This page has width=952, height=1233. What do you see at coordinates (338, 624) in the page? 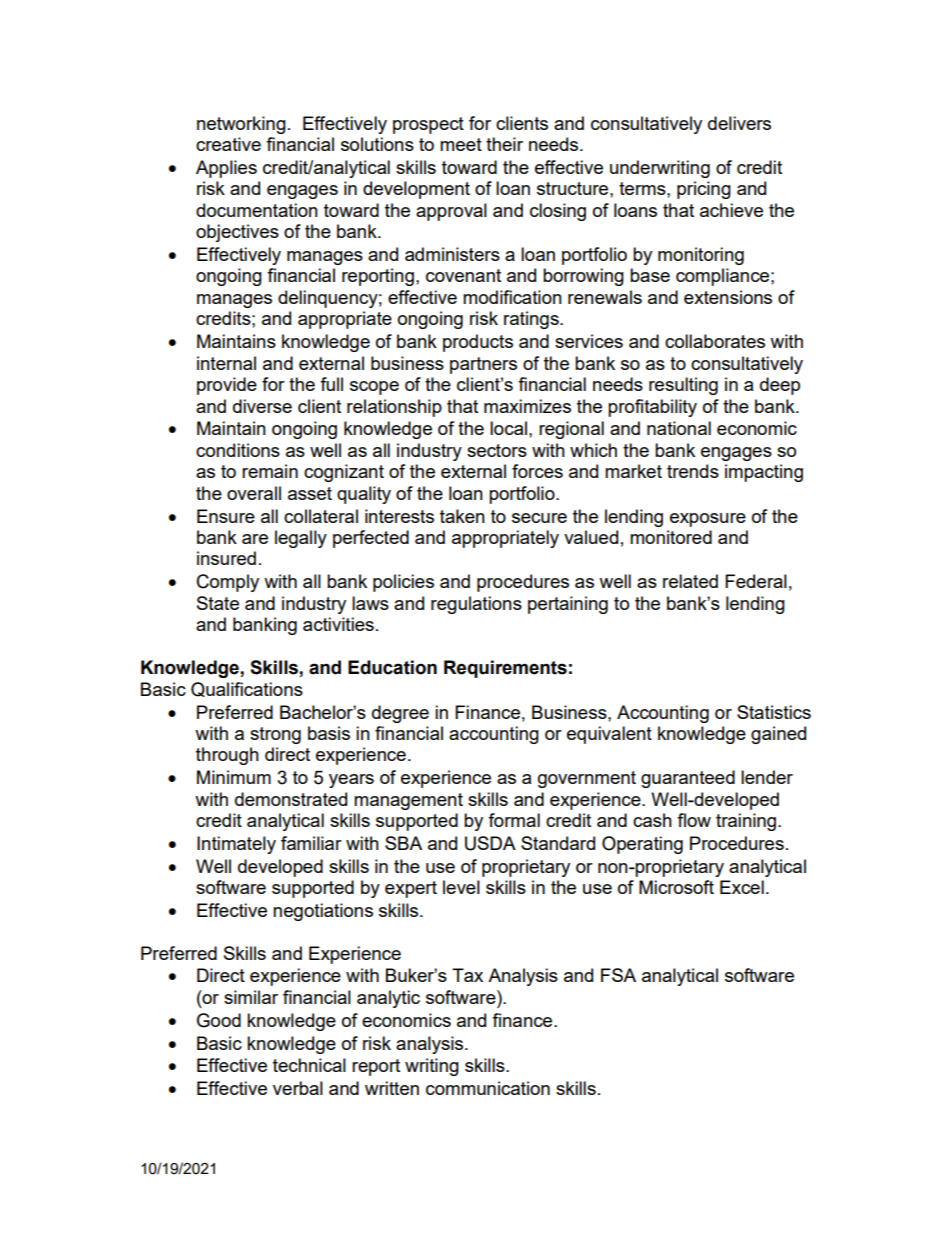
I see `activities` at bounding box center [338, 624].
